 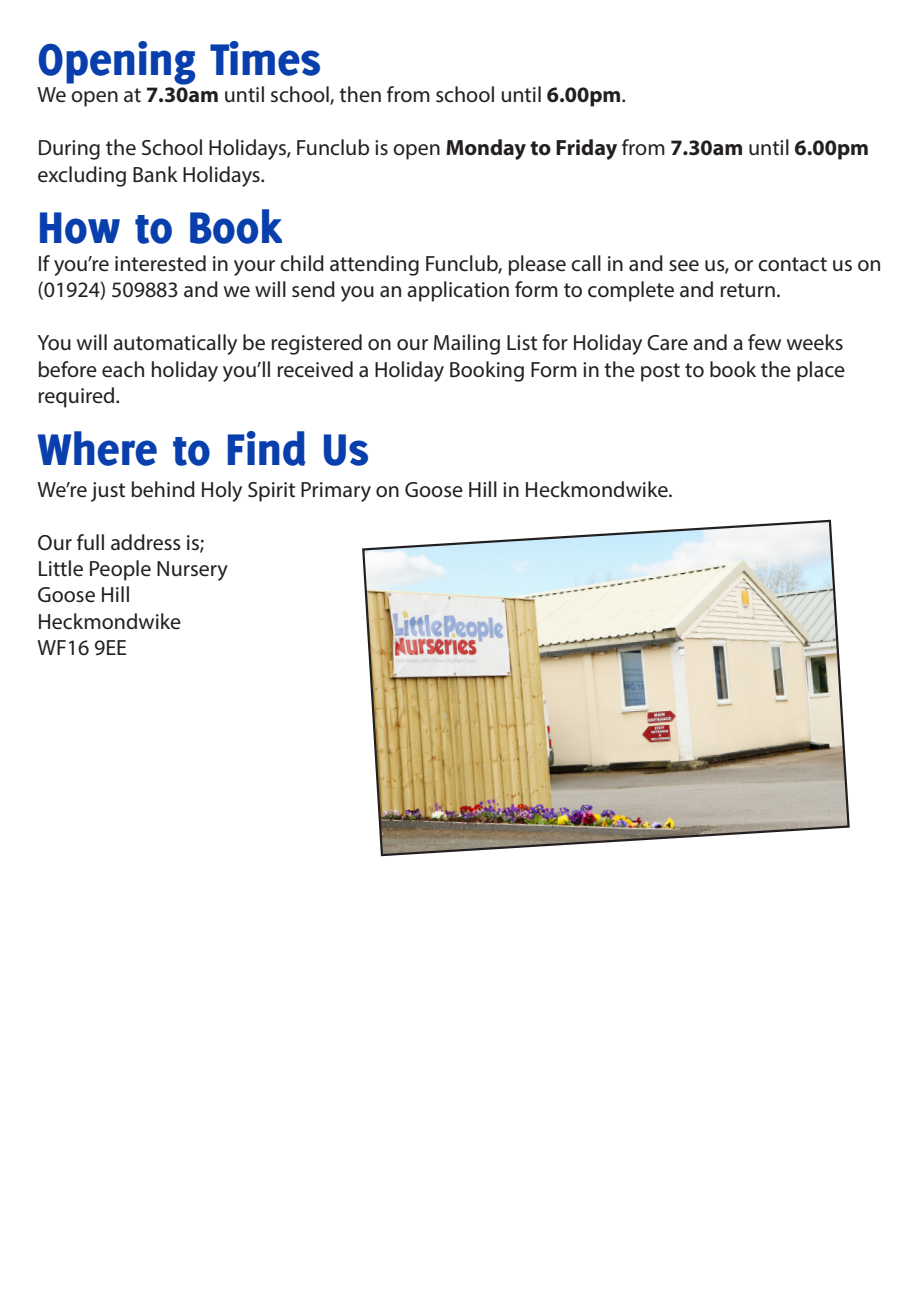 I want to click on Find, so click(x=266, y=448).
